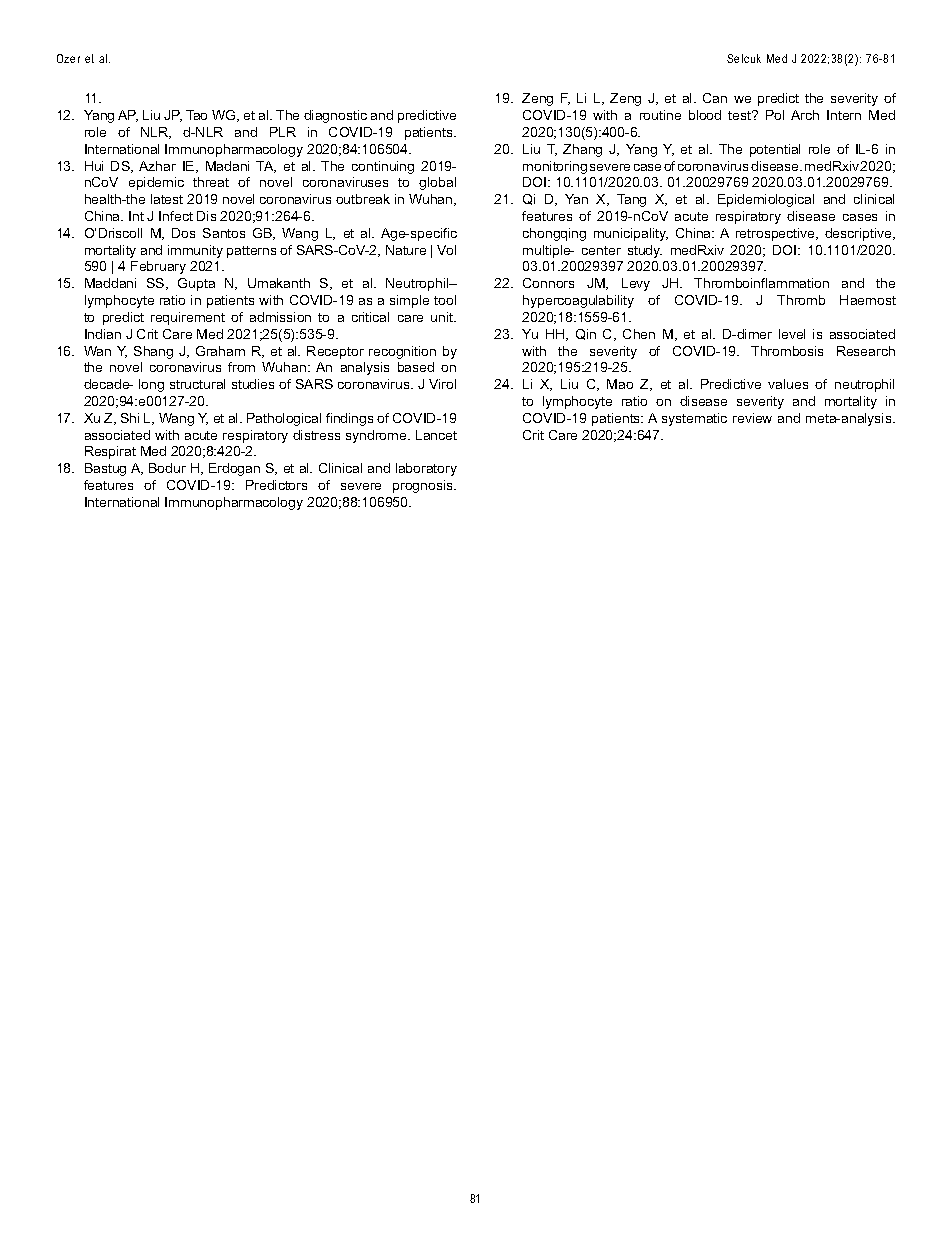 The image size is (952, 1233). Describe the element at coordinates (788, 384) in the page. I see `values` at that location.
